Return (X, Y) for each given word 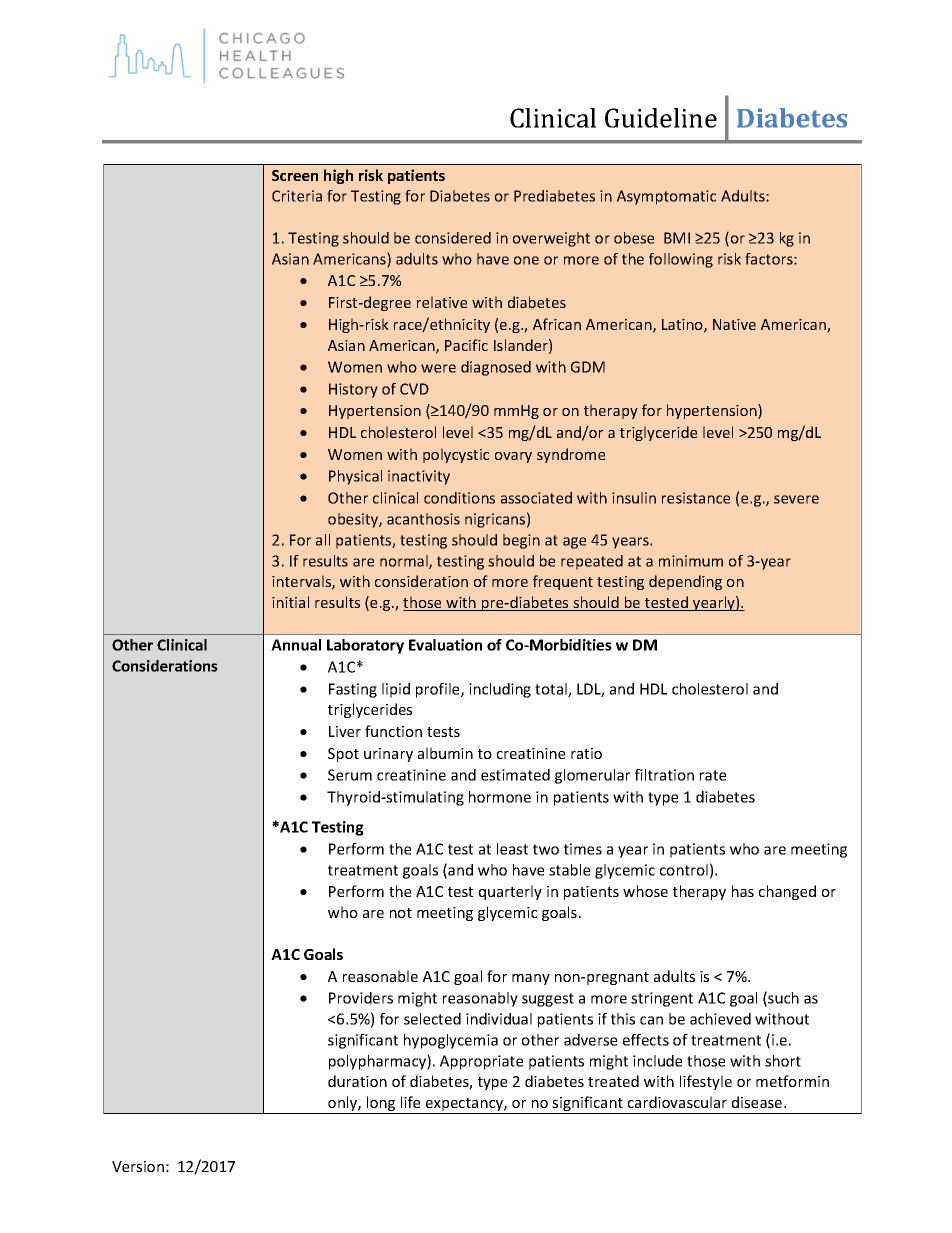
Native (734, 324)
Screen (295, 175)
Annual (296, 645)
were (438, 368)
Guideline (661, 118)
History (353, 390)
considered (453, 238)
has (743, 891)
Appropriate (481, 1062)
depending (685, 582)
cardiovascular (677, 1102)
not (401, 913)
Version (138, 1166)
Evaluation (445, 645)
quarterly (510, 892)
